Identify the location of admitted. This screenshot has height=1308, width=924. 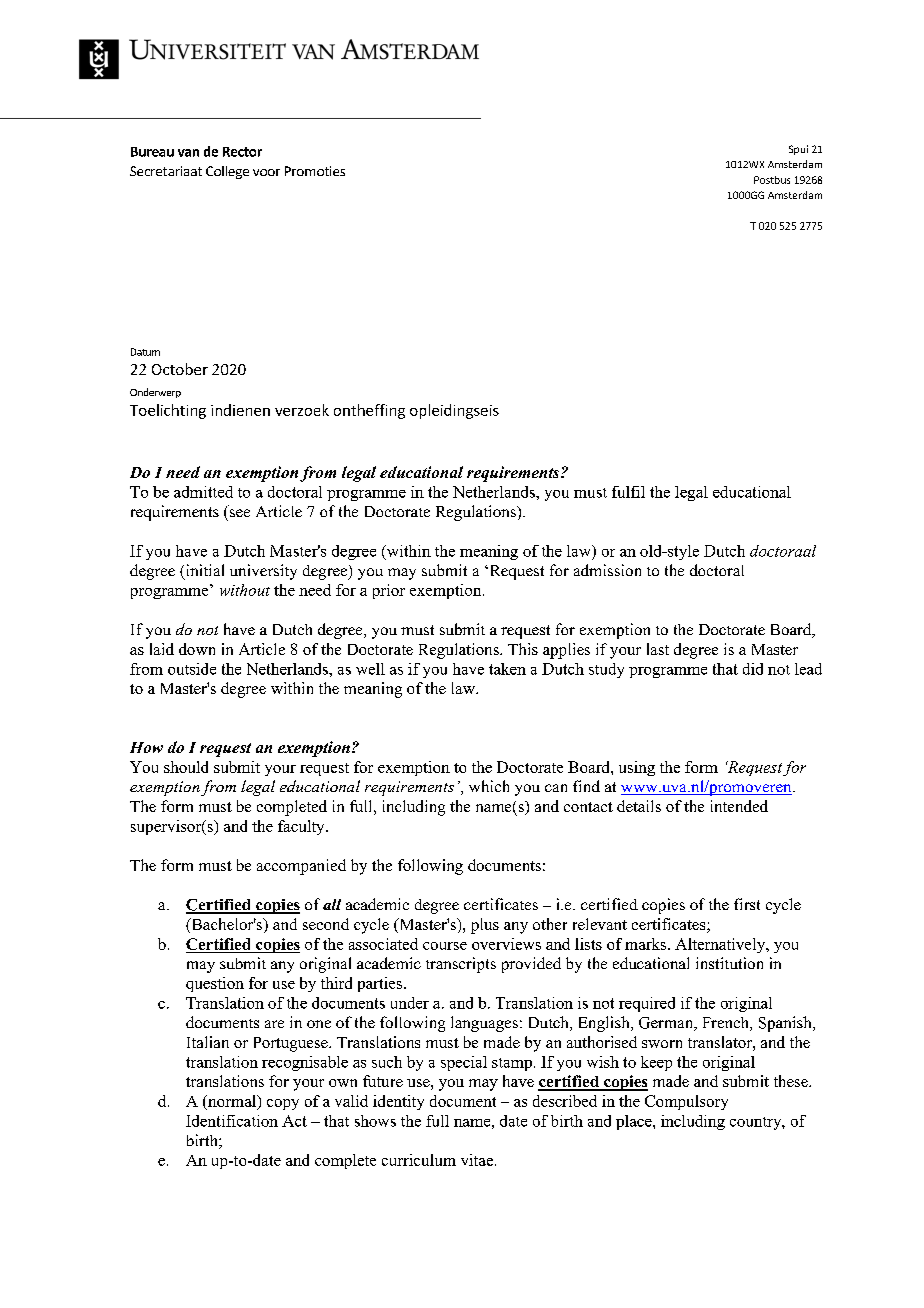
(203, 492).
